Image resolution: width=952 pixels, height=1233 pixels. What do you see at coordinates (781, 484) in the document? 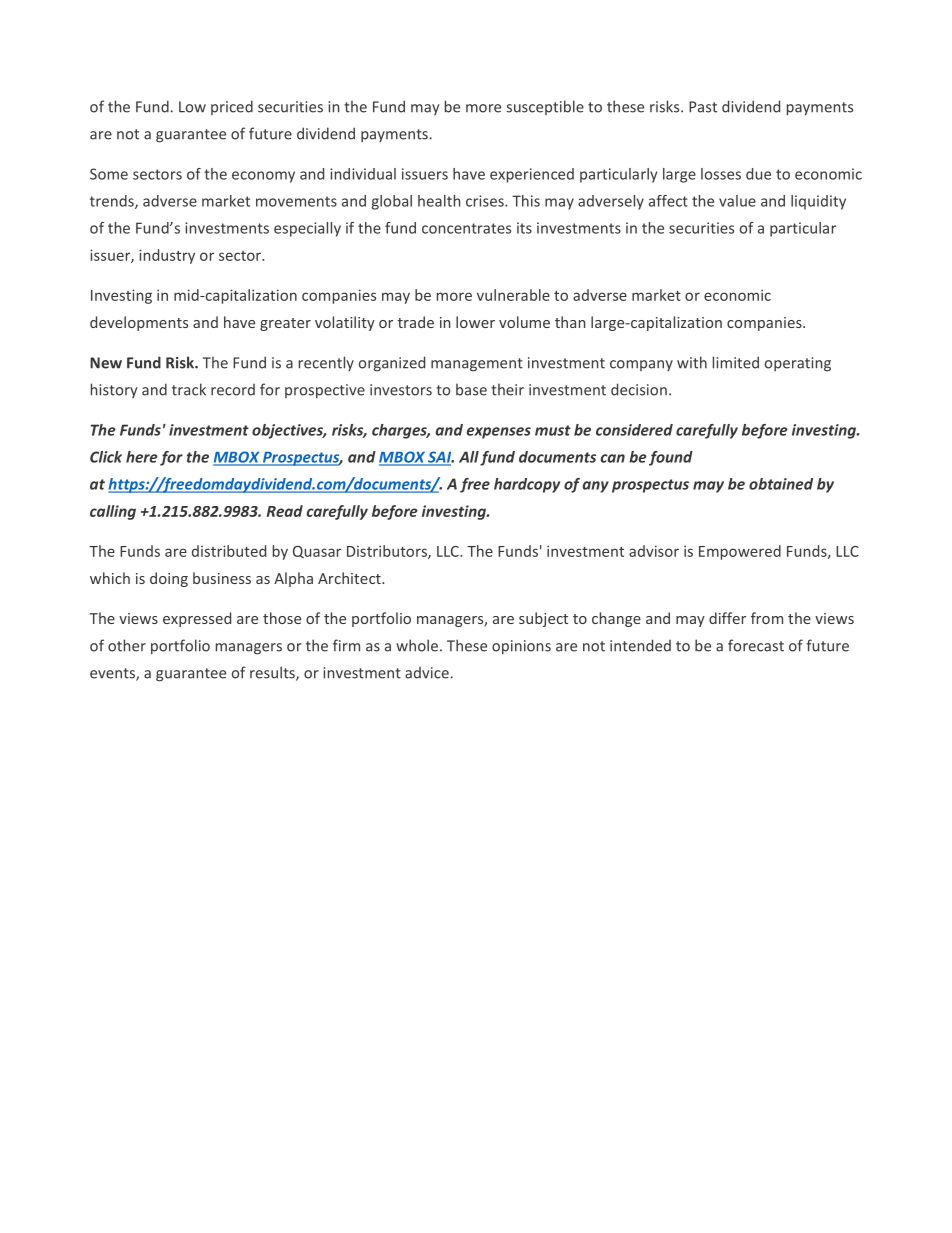
I see `obtained` at bounding box center [781, 484].
